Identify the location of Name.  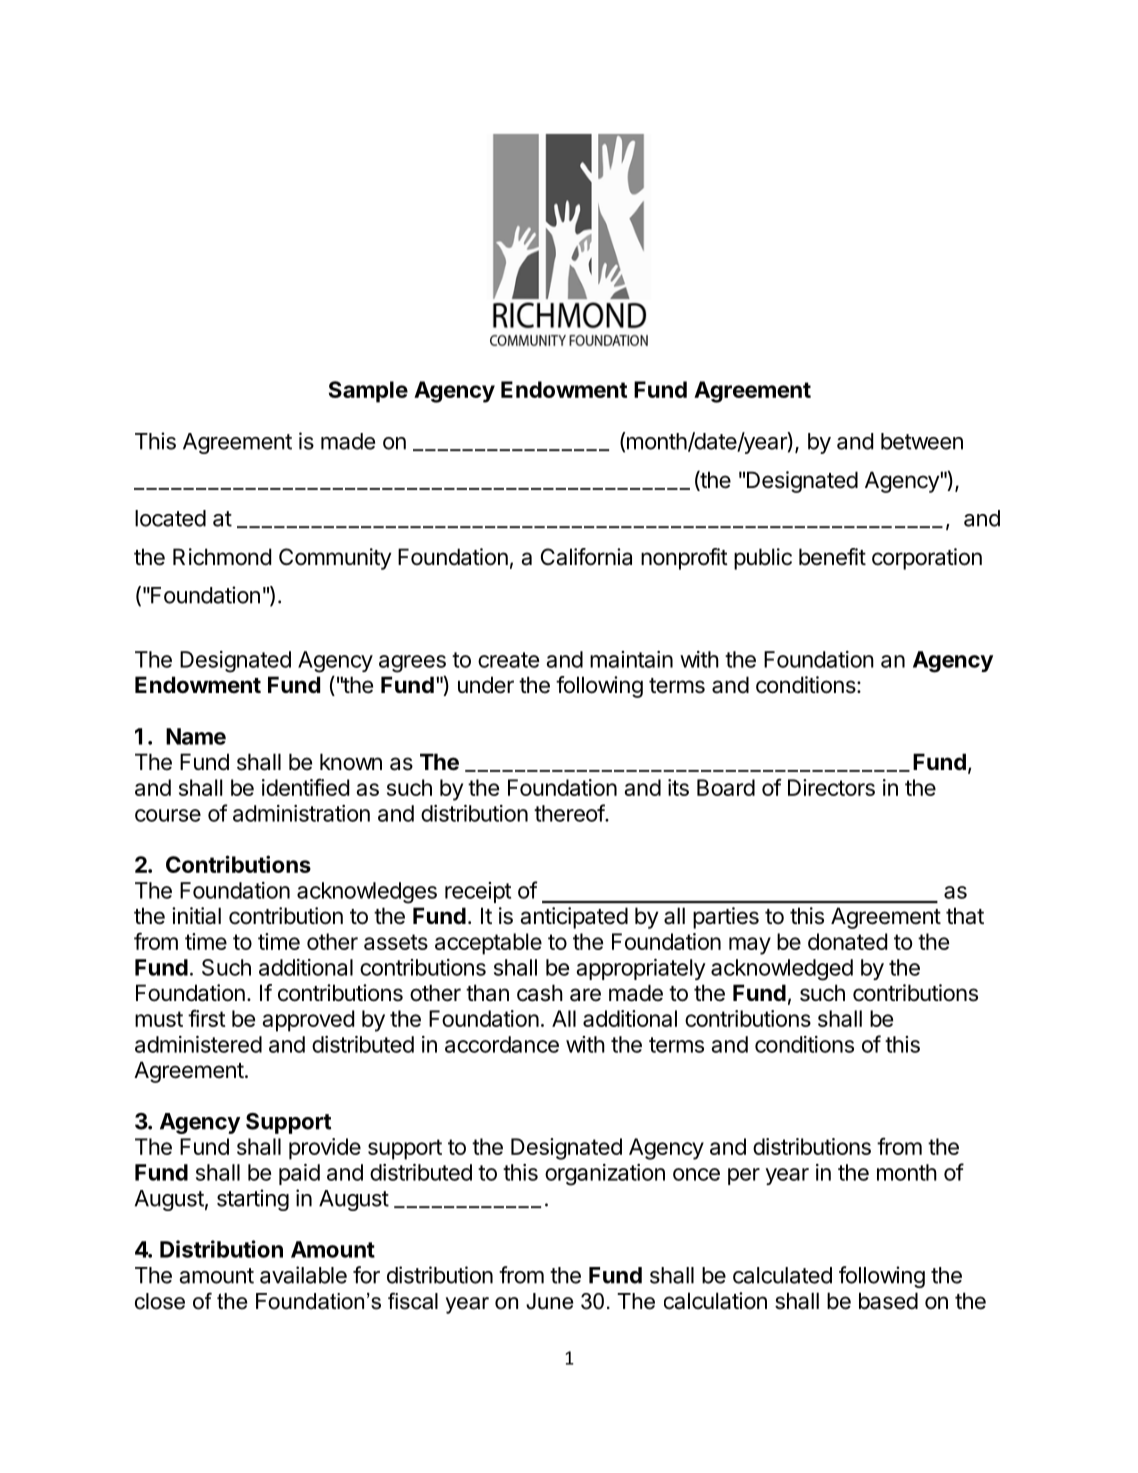
(196, 736).
